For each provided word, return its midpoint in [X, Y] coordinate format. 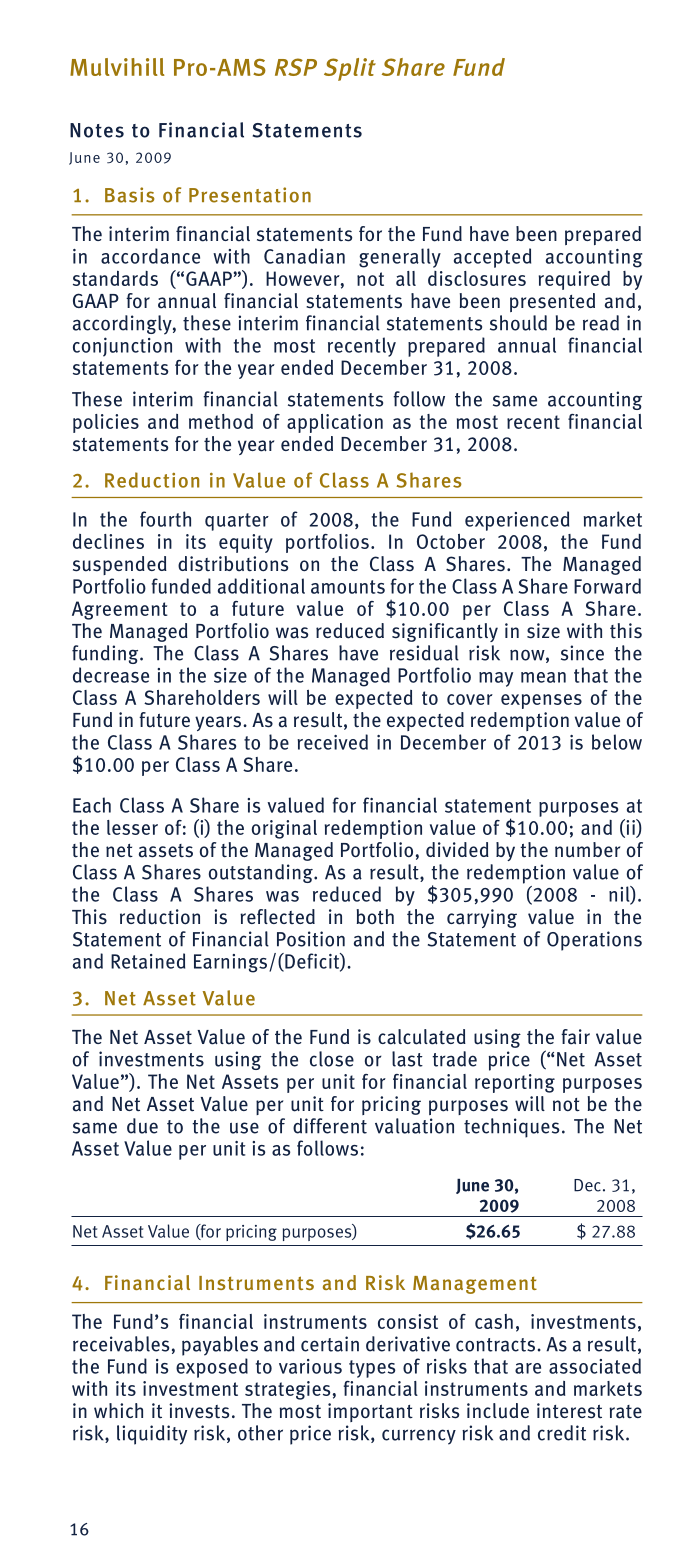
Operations [594, 941]
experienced [517, 521]
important [370, 1412]
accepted [492, 258]
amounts [348, 587]
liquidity [152, 1435]
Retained [148, 961]
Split [350, 69]
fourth [165, 519]
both [375, 917]
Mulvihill [117, 67]
